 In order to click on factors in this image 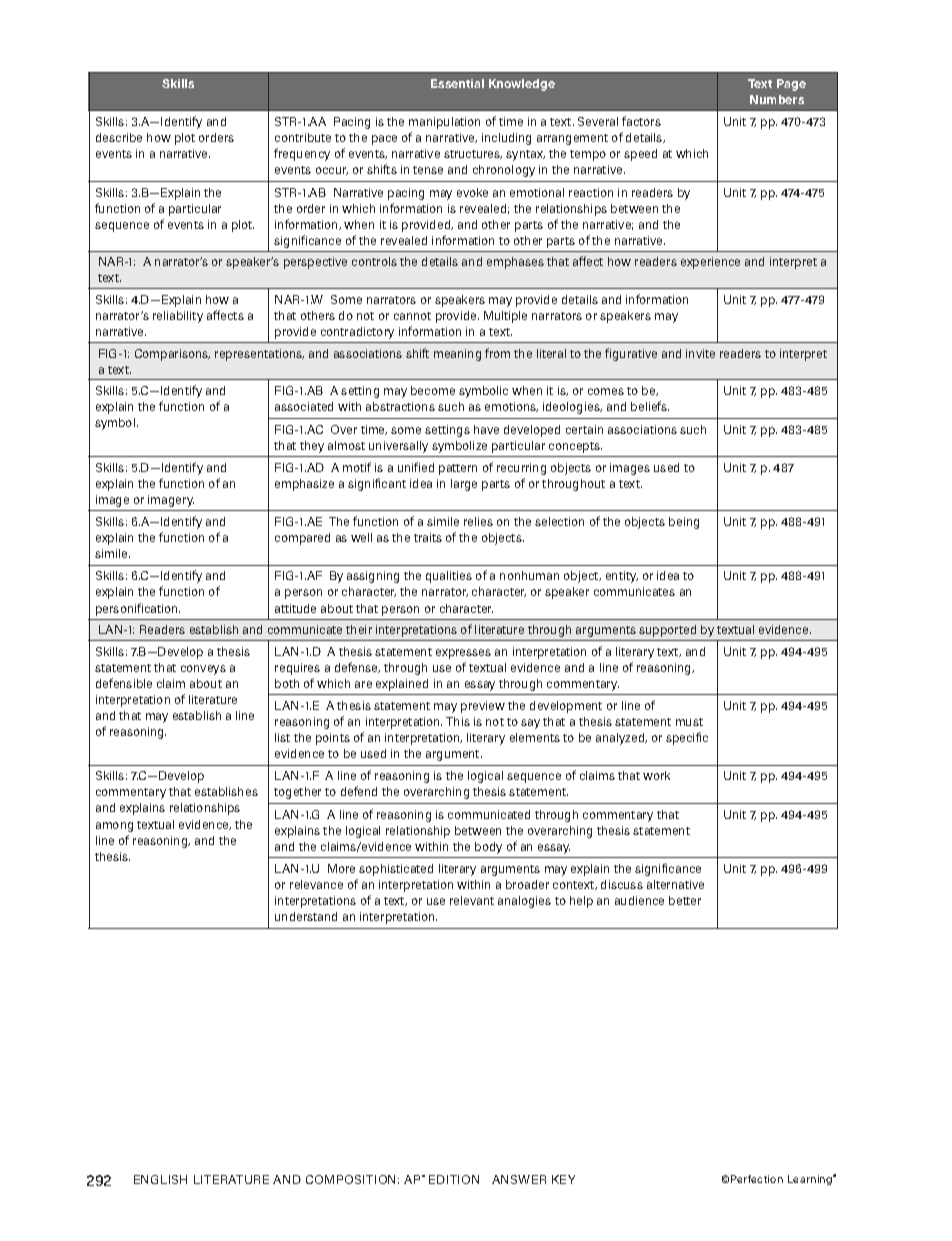, I will do `click(641, 121)`.
